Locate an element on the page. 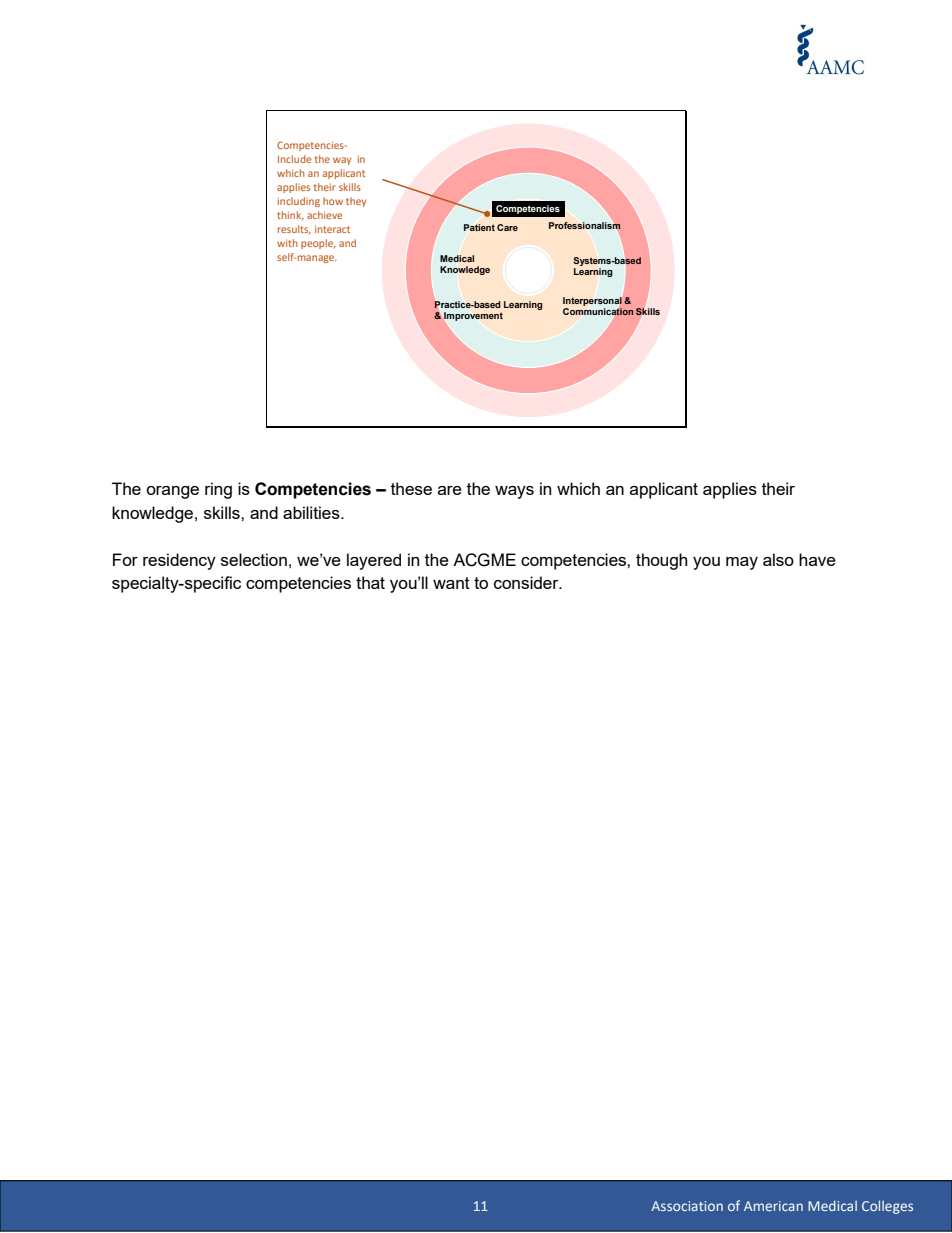 Image resolution: width=952 pixels, height=1233 pixels. have is located at coordinates (817, 559).
